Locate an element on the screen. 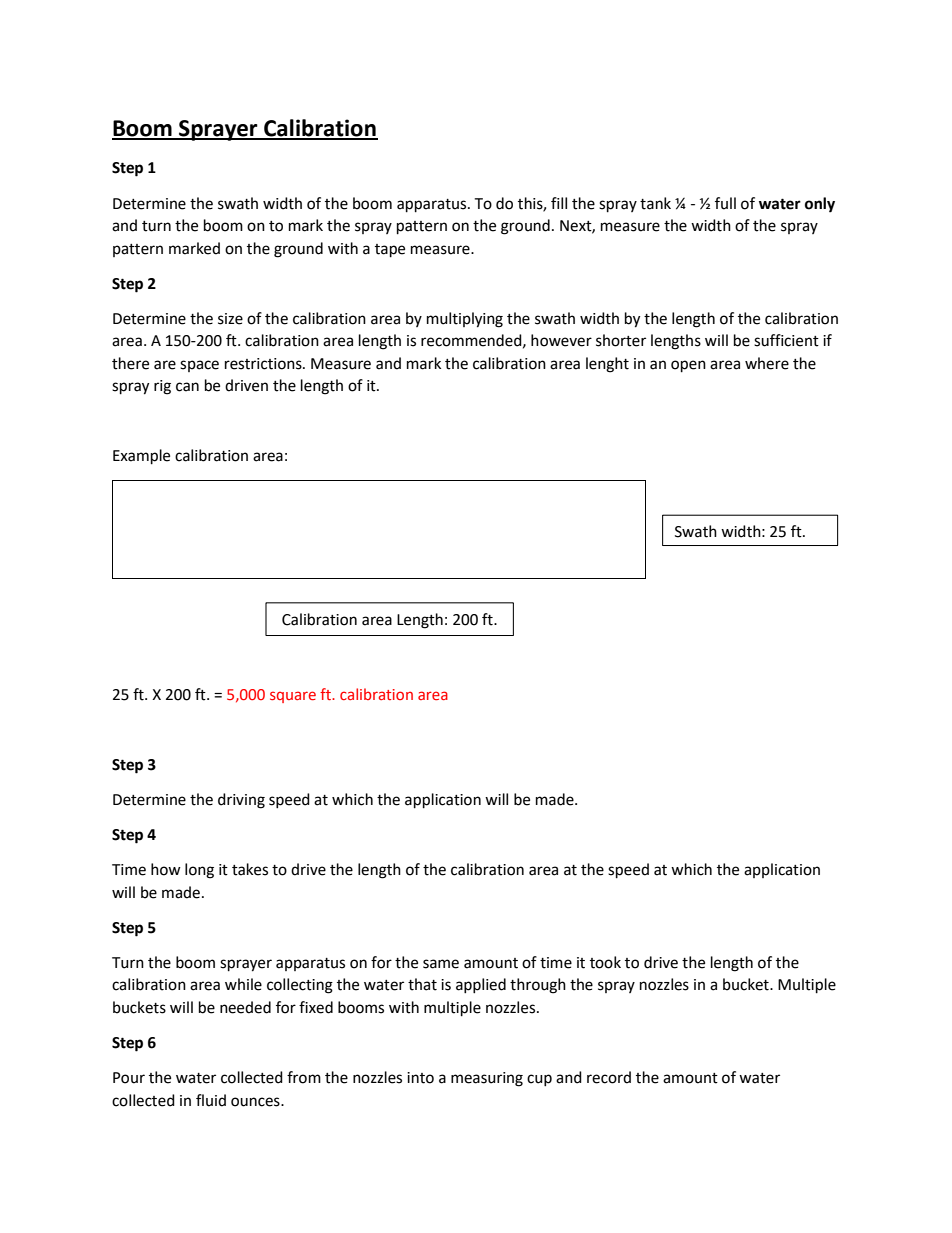  driving is located at coordinates (241, 801).
